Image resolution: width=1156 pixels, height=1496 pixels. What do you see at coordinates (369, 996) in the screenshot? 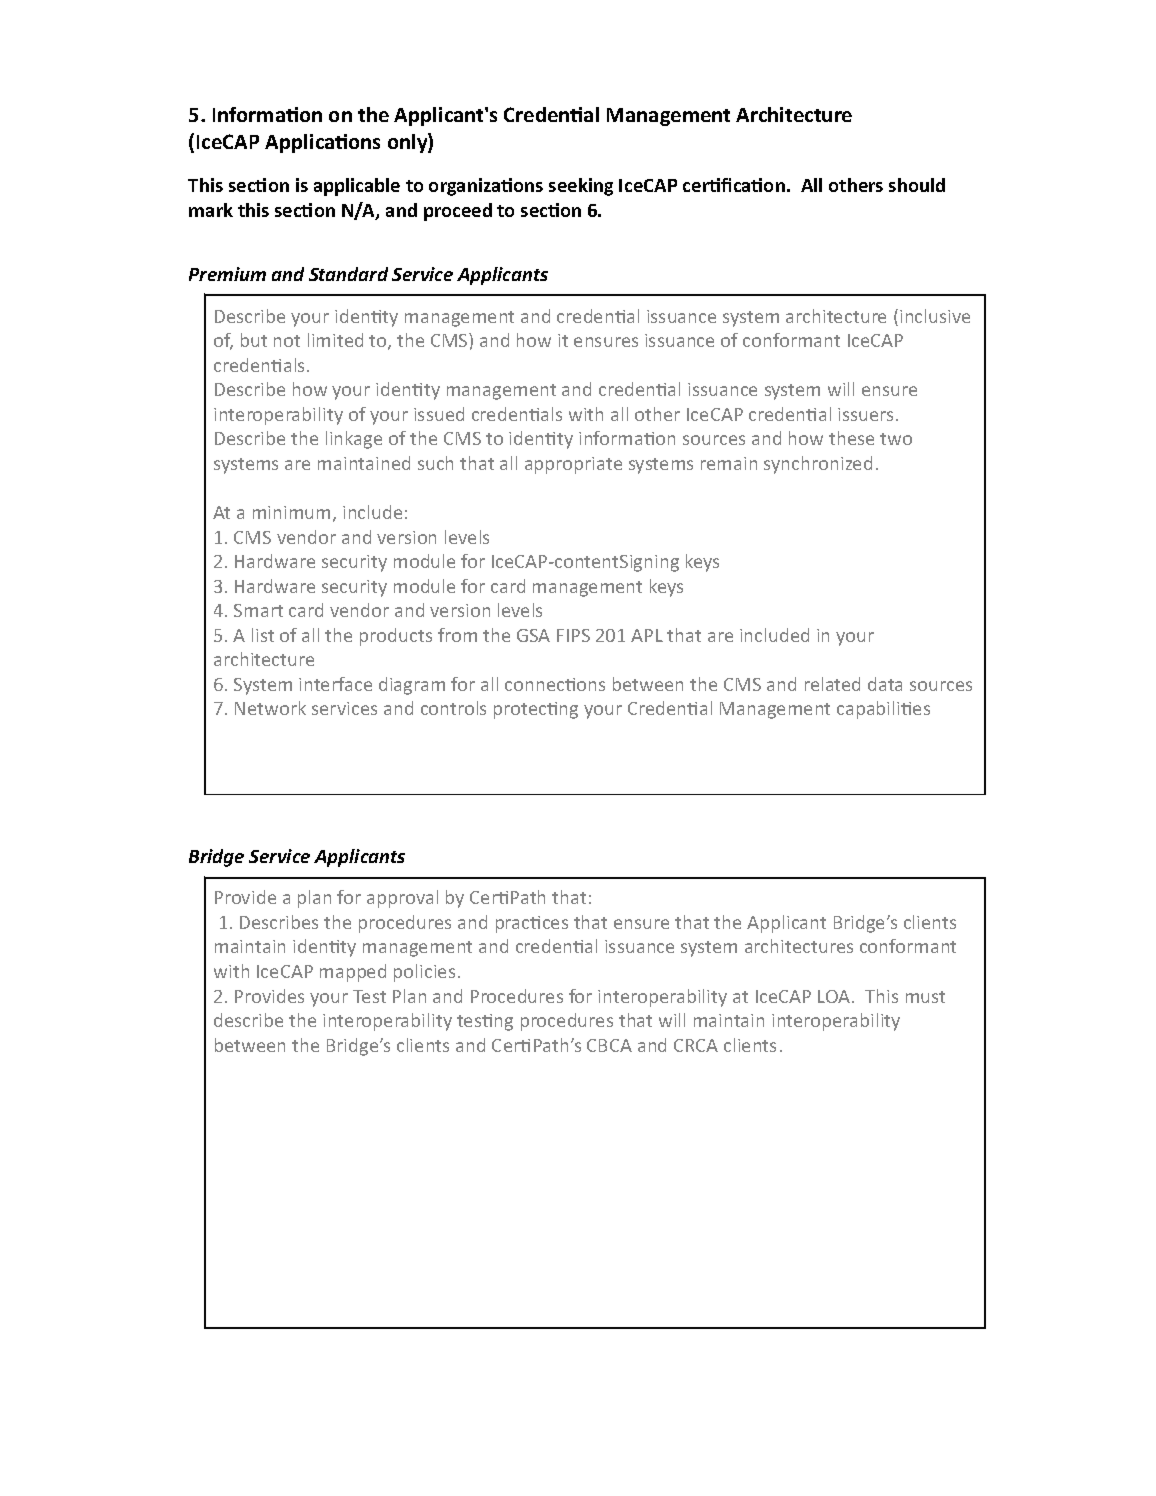
I see `Test` at bounding box center [369, 996].
